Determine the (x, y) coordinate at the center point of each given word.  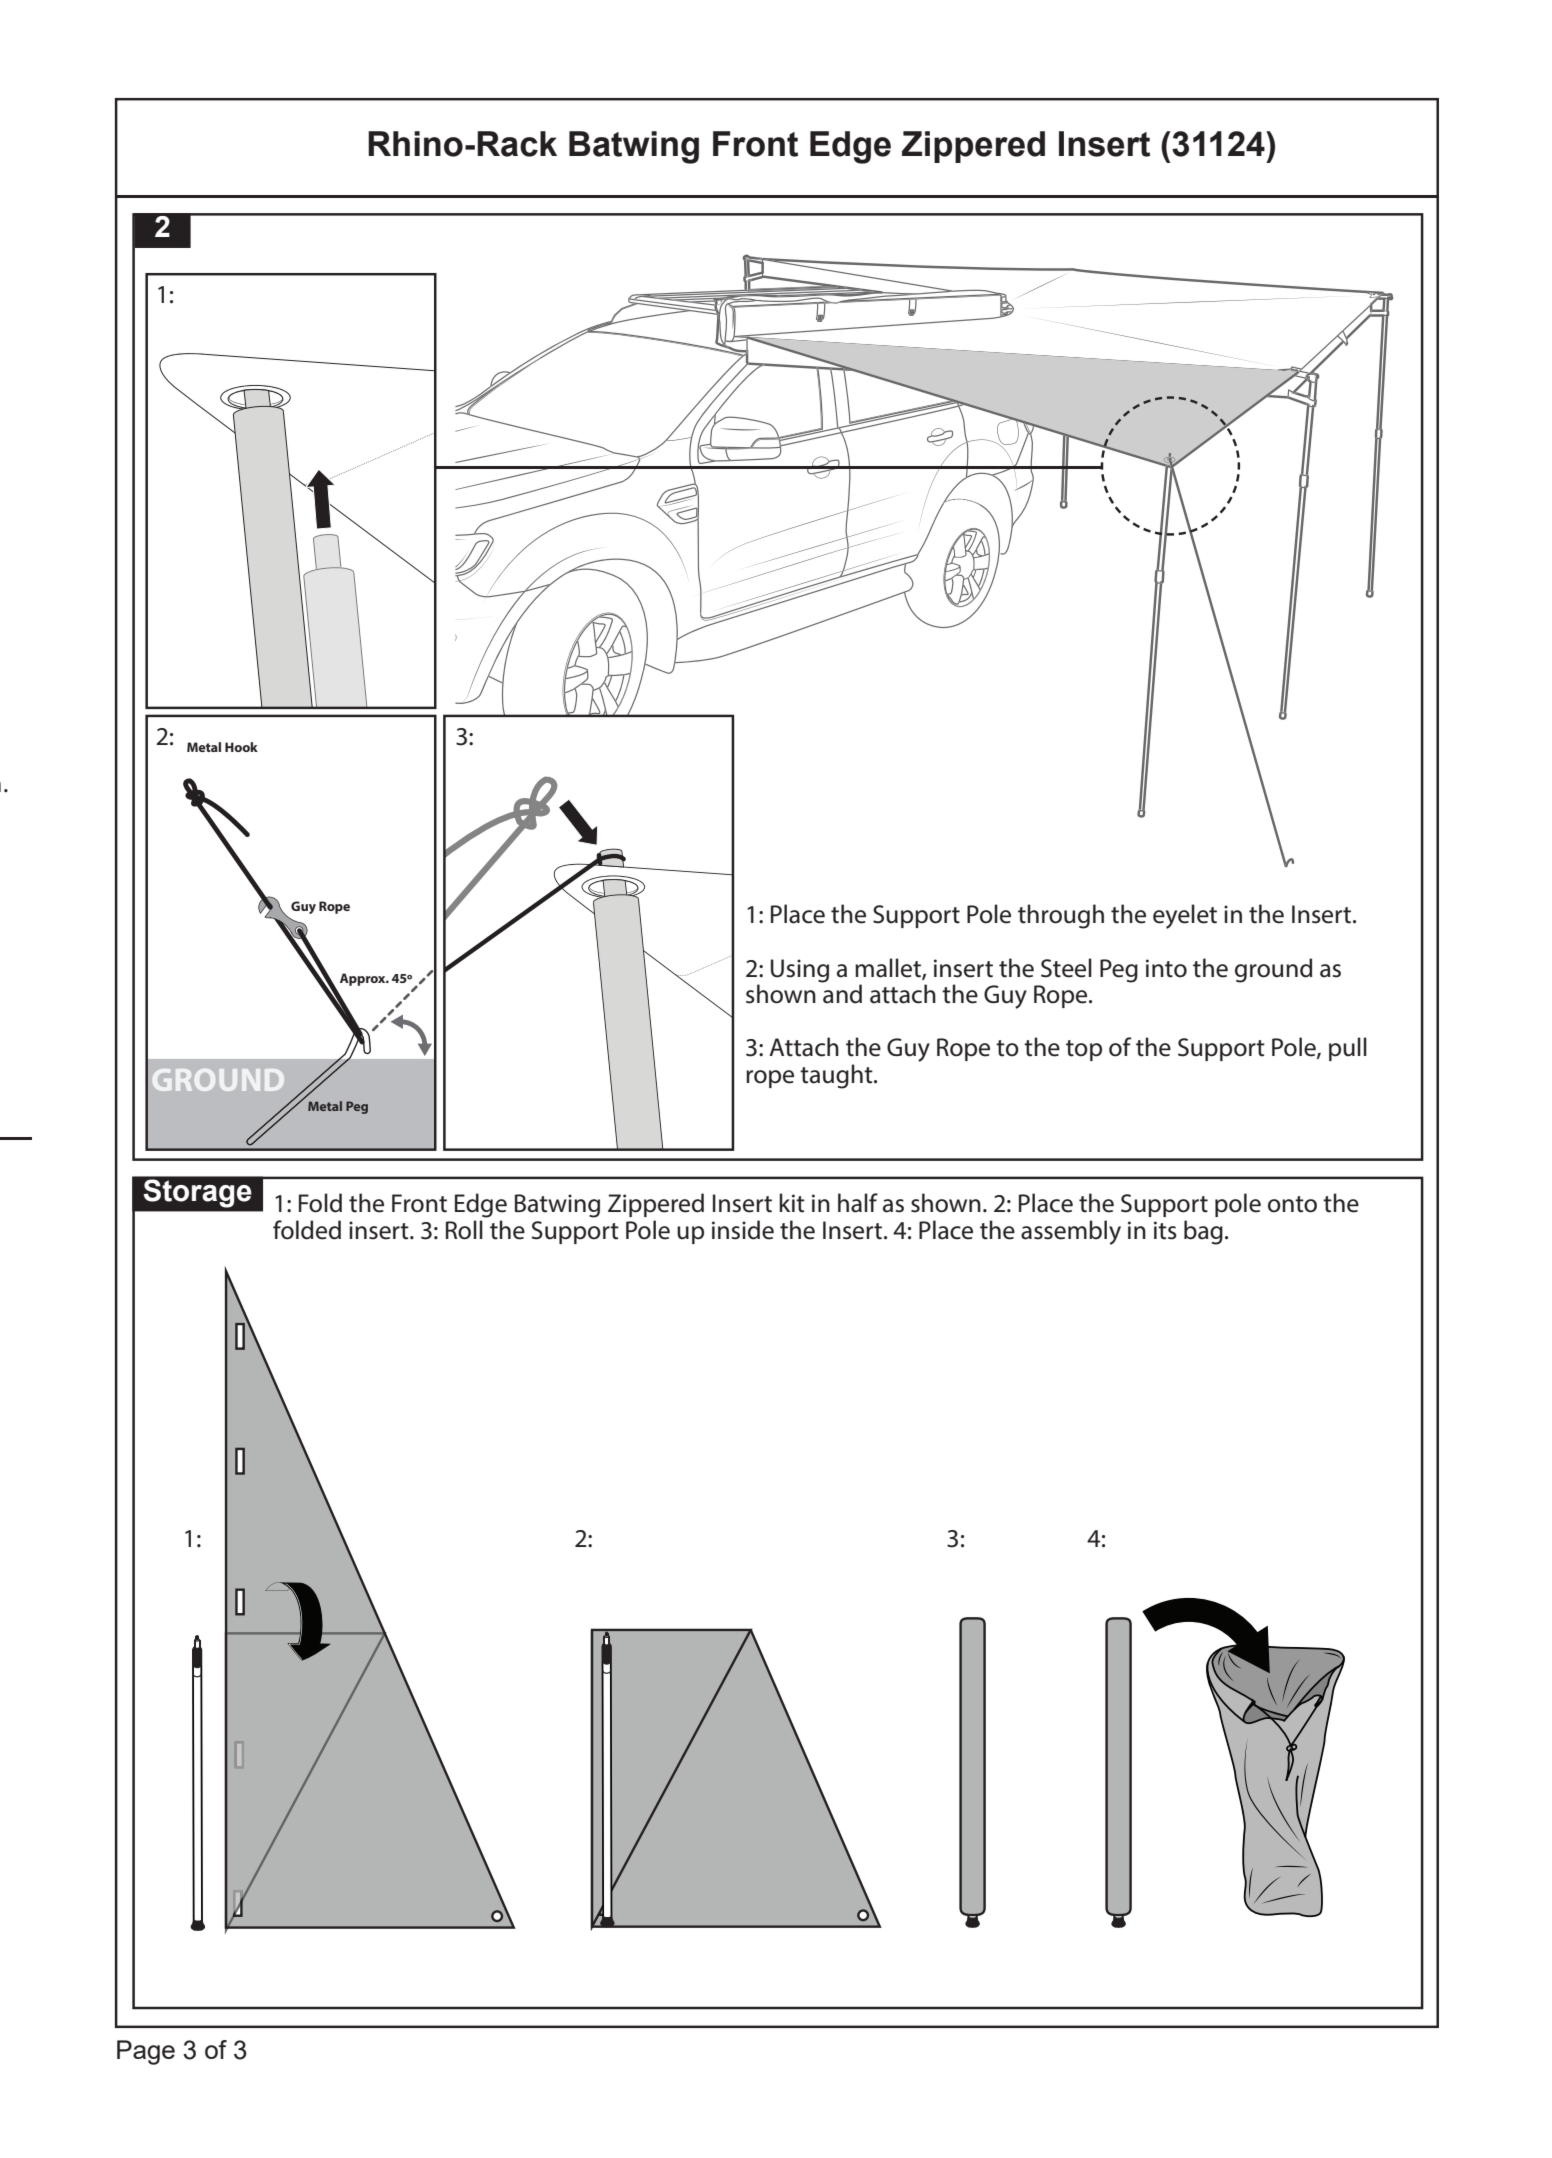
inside (743, 1230)
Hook (241, 747)
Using (800, 971)
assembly (1071, 1232)
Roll (464, 1230)
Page (146, 2052)
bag (1203, 1232)
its (1165, 1230)
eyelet (1185, 916)
